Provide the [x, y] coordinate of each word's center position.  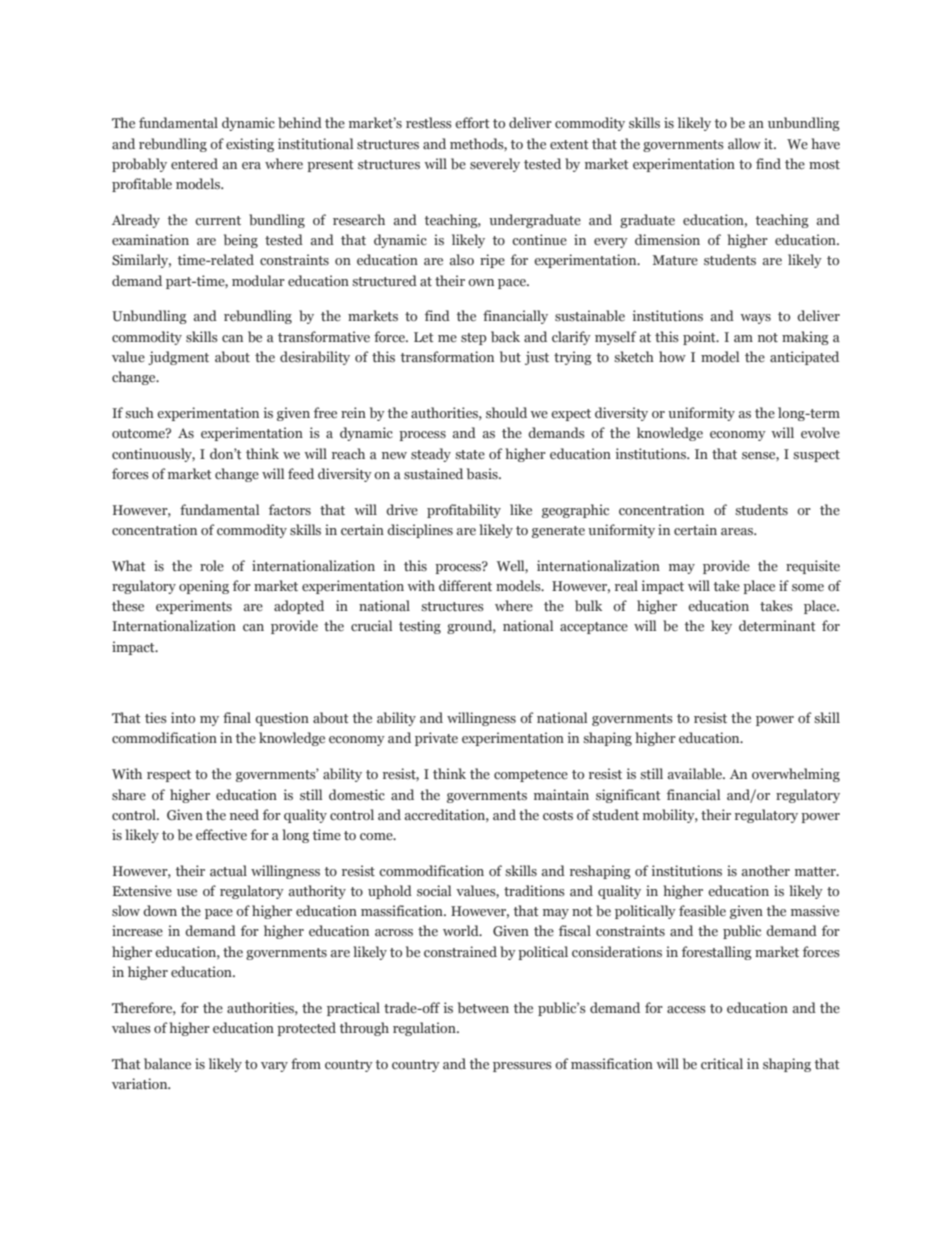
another [766, 870]
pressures [522, 1067]
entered [194, 163]
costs [558, 815]
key [721, 627]
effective [221, 834]
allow [744, 143]
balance [167, 1063]
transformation [447, 356]
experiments [194, 607]
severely [495, 165]
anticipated [804, 358]
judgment [178, 358]
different [465, 585]
